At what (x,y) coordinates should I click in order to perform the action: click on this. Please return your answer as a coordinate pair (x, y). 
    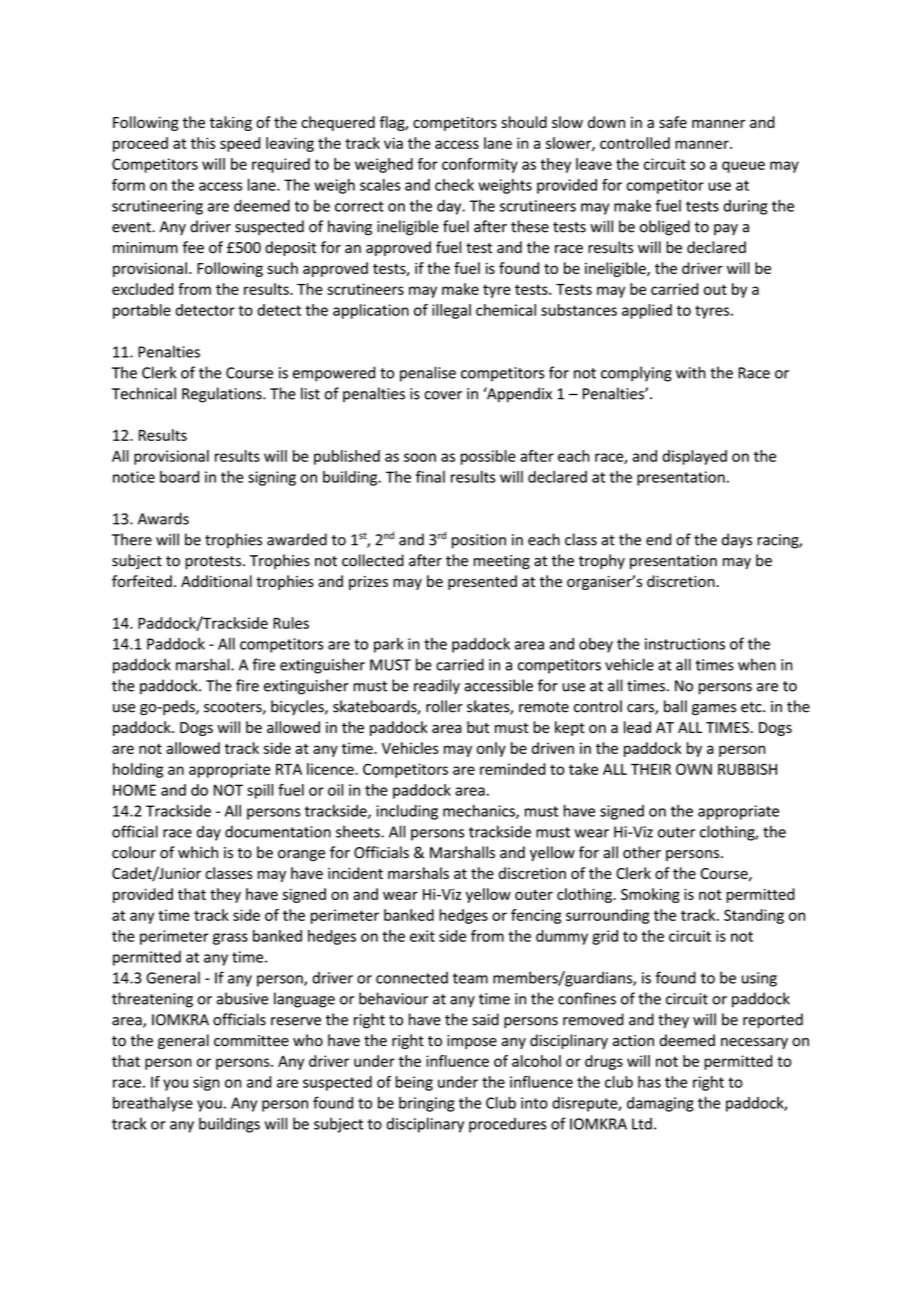
    Looking at the image, I should click on (203, 143).
